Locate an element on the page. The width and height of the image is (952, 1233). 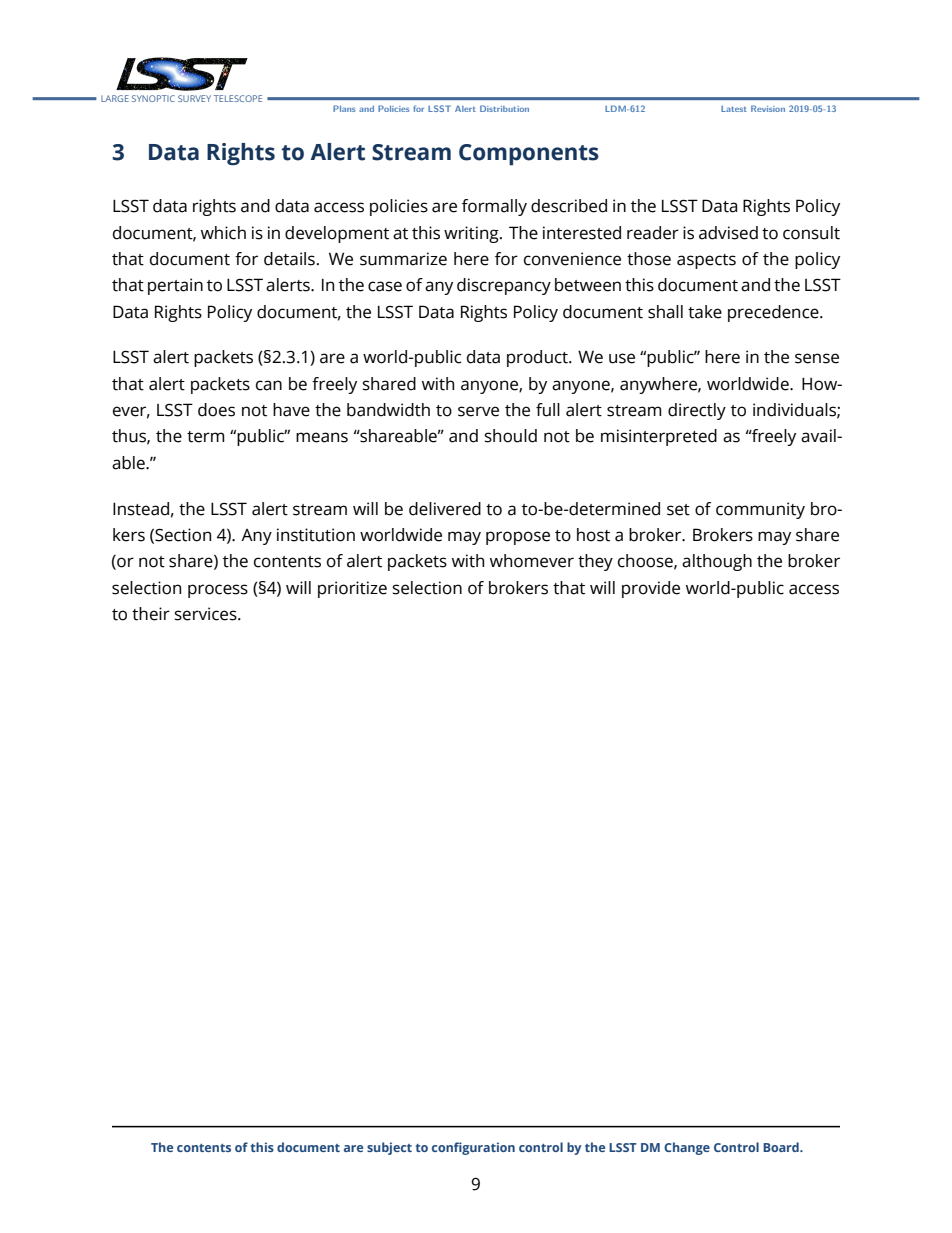
subject is located at coordinates (389, 1148).
